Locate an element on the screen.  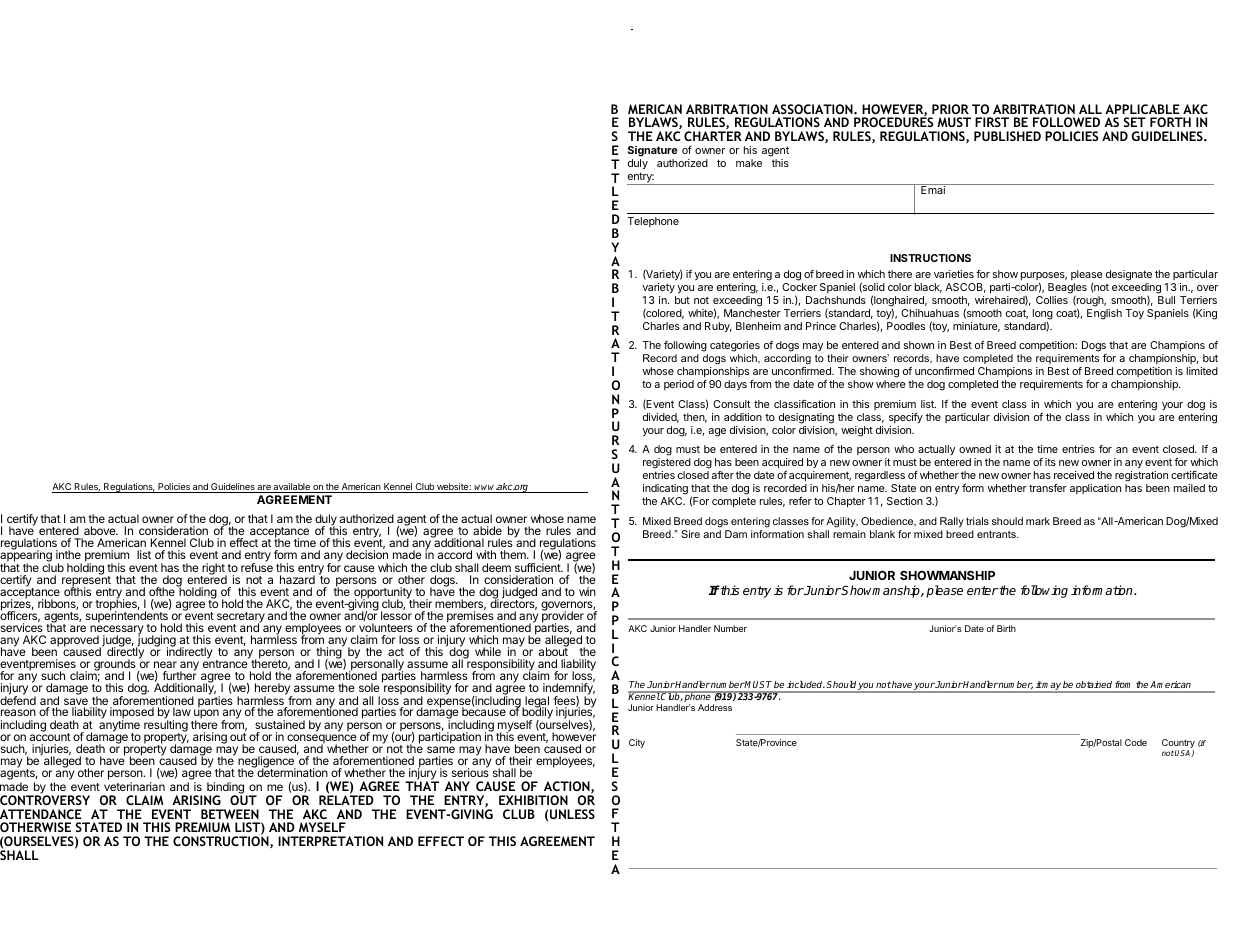
CHARTER is located at coordinates (713, 136).
